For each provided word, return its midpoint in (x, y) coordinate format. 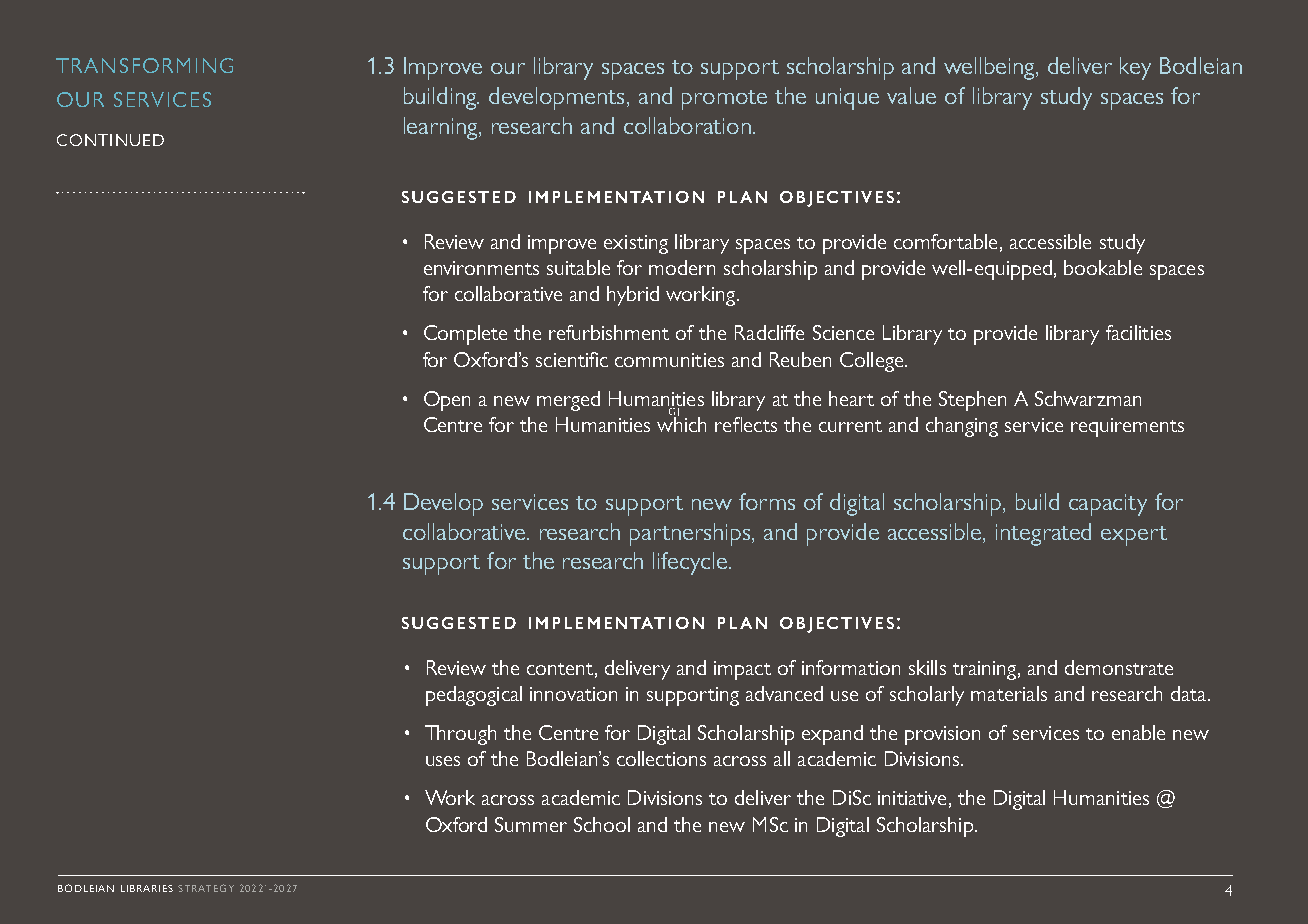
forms (767, 501)
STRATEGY (206, 888)
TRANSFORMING (144, 65)
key (1135, 68)
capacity (1108, 505)
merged (568, 401)
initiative (912, 798)
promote (724, 100)
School (602, 824)
